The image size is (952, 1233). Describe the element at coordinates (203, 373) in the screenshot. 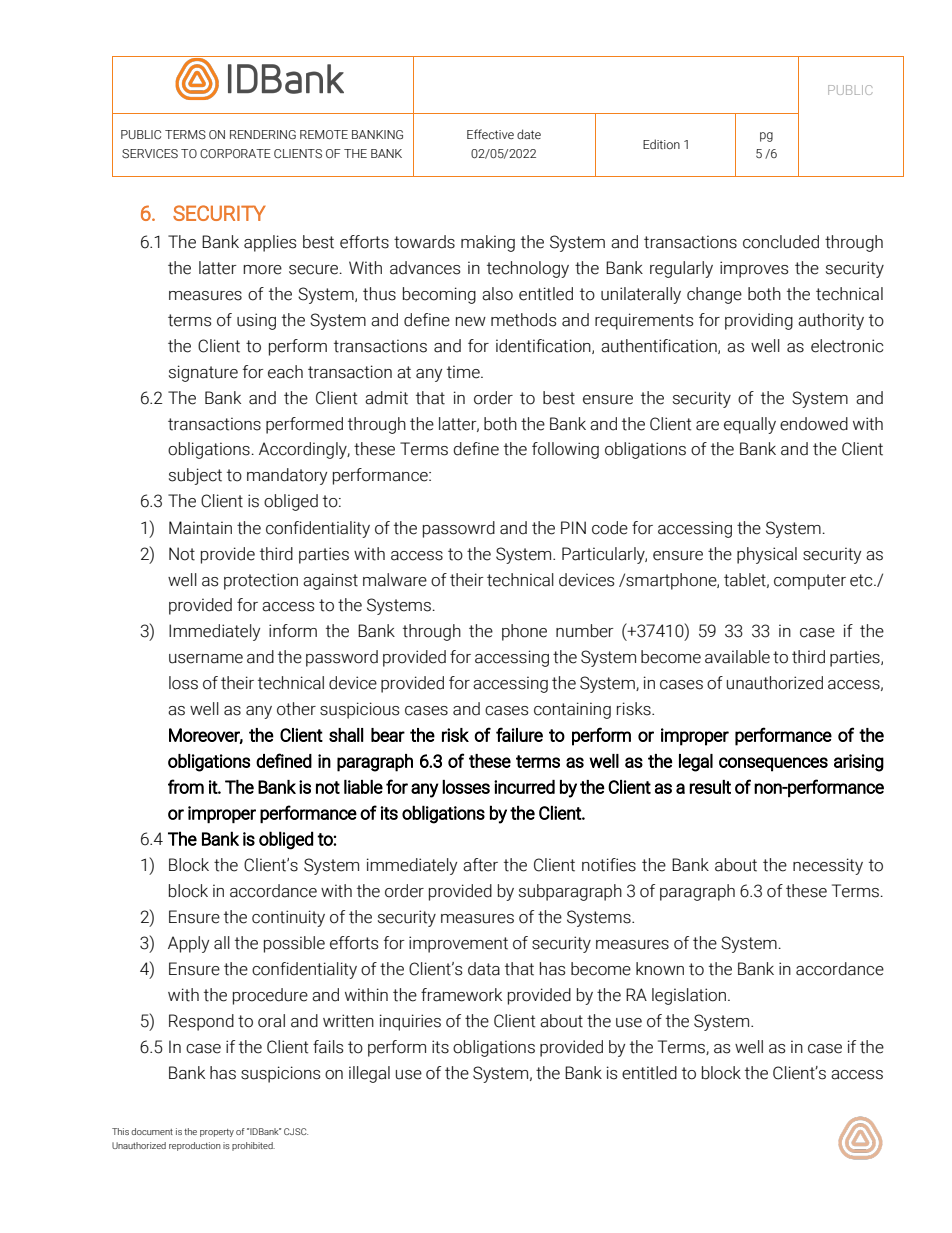

I see `signature` at that location.
